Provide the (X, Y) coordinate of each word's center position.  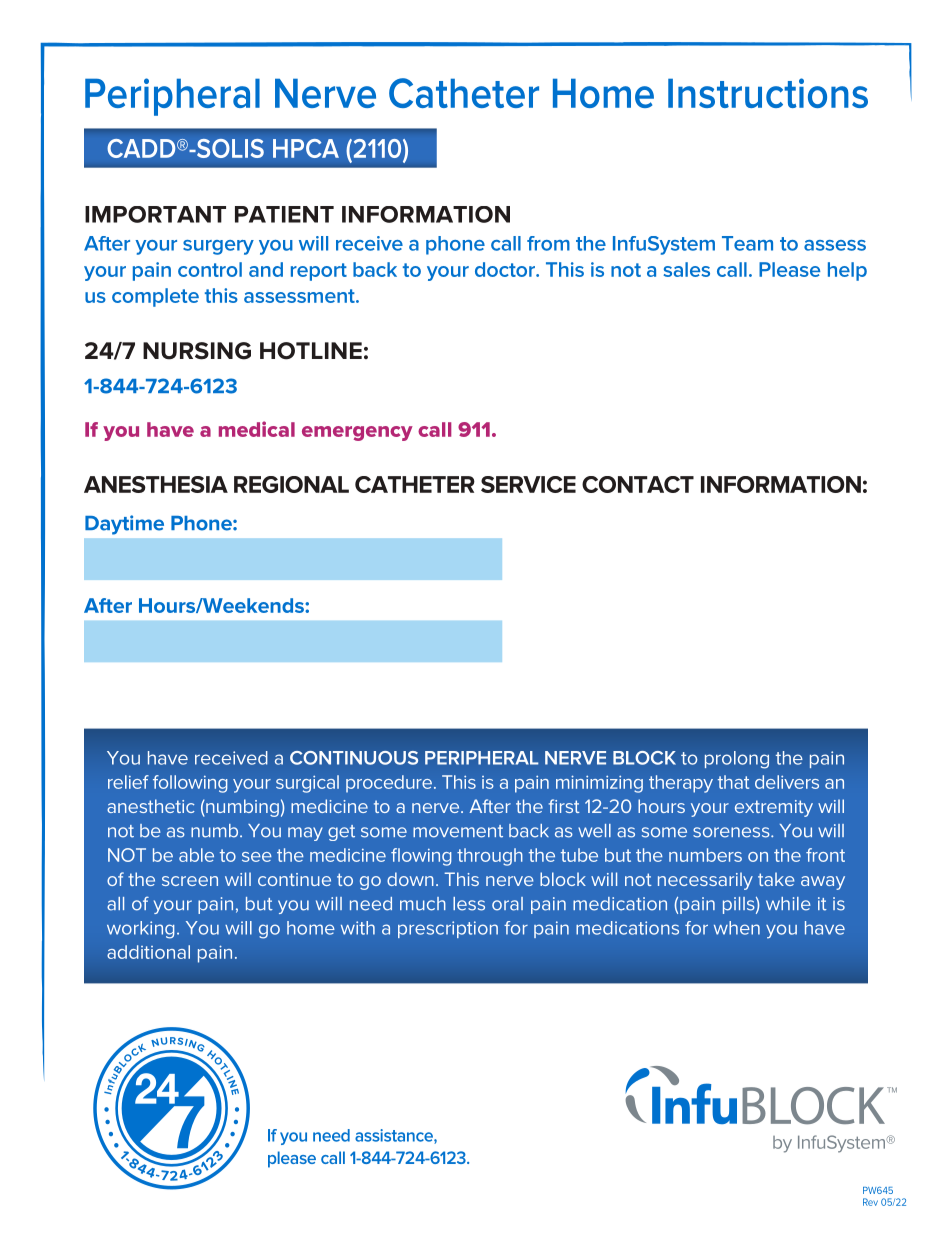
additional (148, 952)
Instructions (768, 93)
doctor (506, 269)
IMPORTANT (155, 214)
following (190, 784)
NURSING (197, 351)
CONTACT (638, 484)
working (141, 930)
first (564, 806)
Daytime (124, 525)
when (737, 928)
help (847, 271)
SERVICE (528, 484)
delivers (787, 782)
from (548, 243)
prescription (448, 929)
